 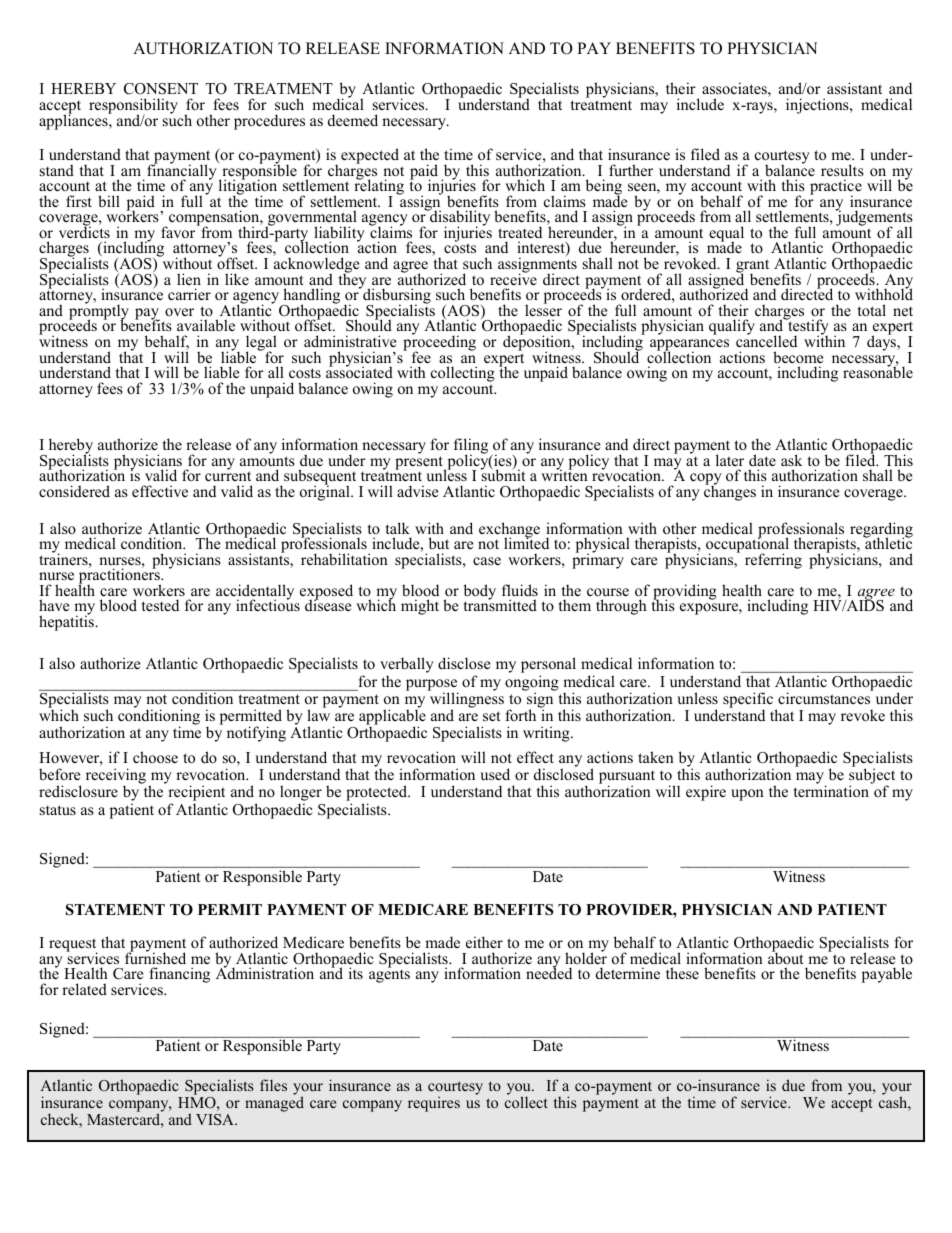 I want to click on tested, so click(x=160, y=605).
